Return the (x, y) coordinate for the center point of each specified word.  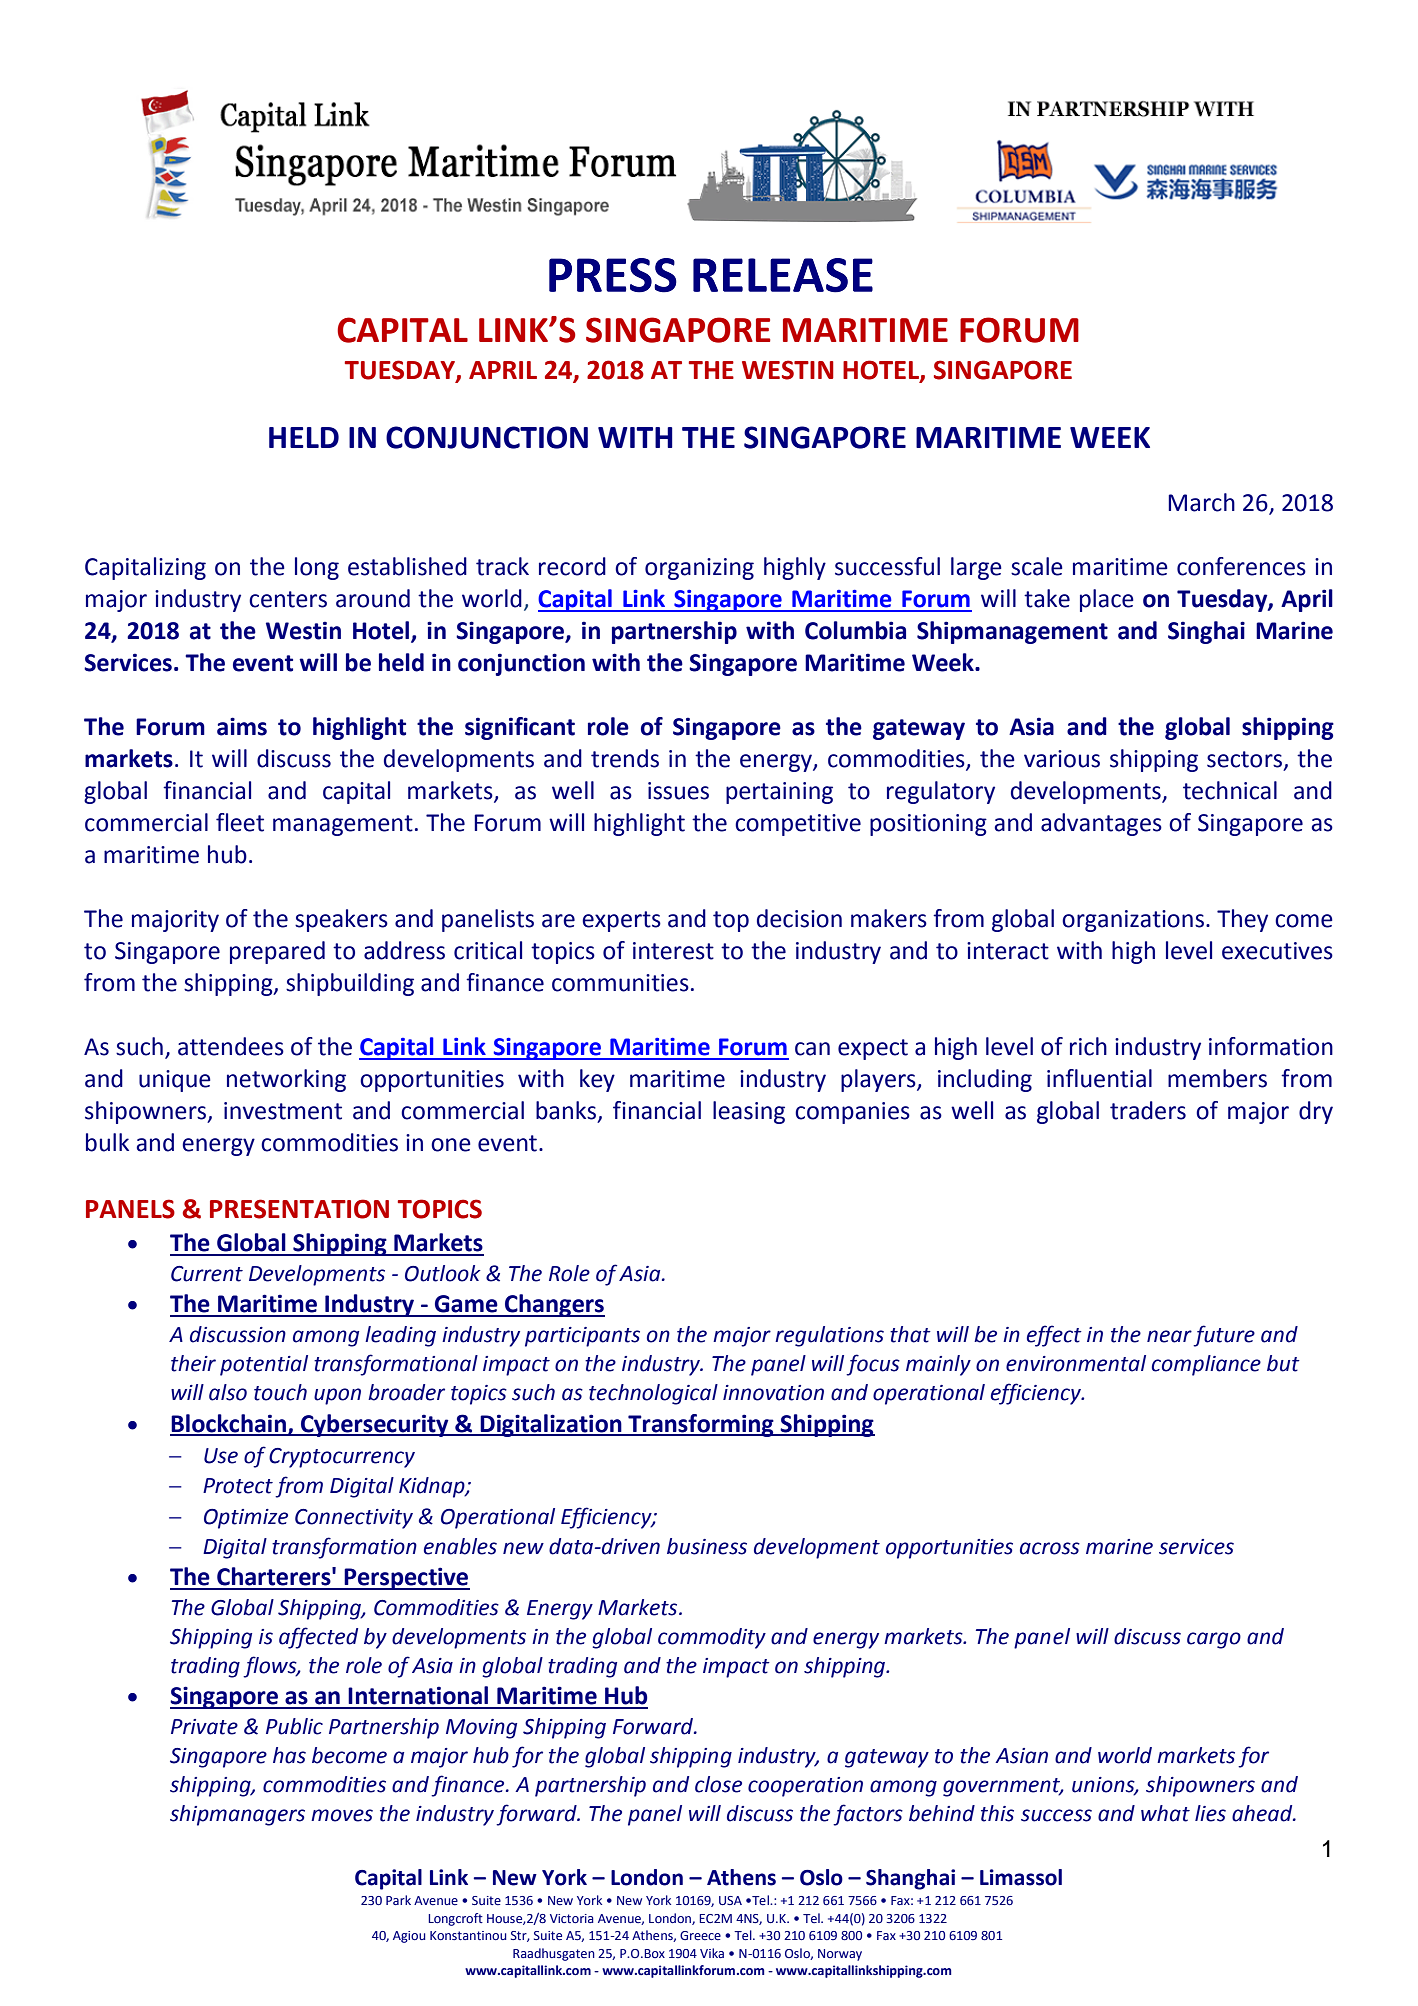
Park (398, 1900)
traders (1148, 1110)
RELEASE (783, 275)
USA (730, 1900)
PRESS (613, 275)
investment (283, 1111)
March (1201, 502)
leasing (749, 1112)
